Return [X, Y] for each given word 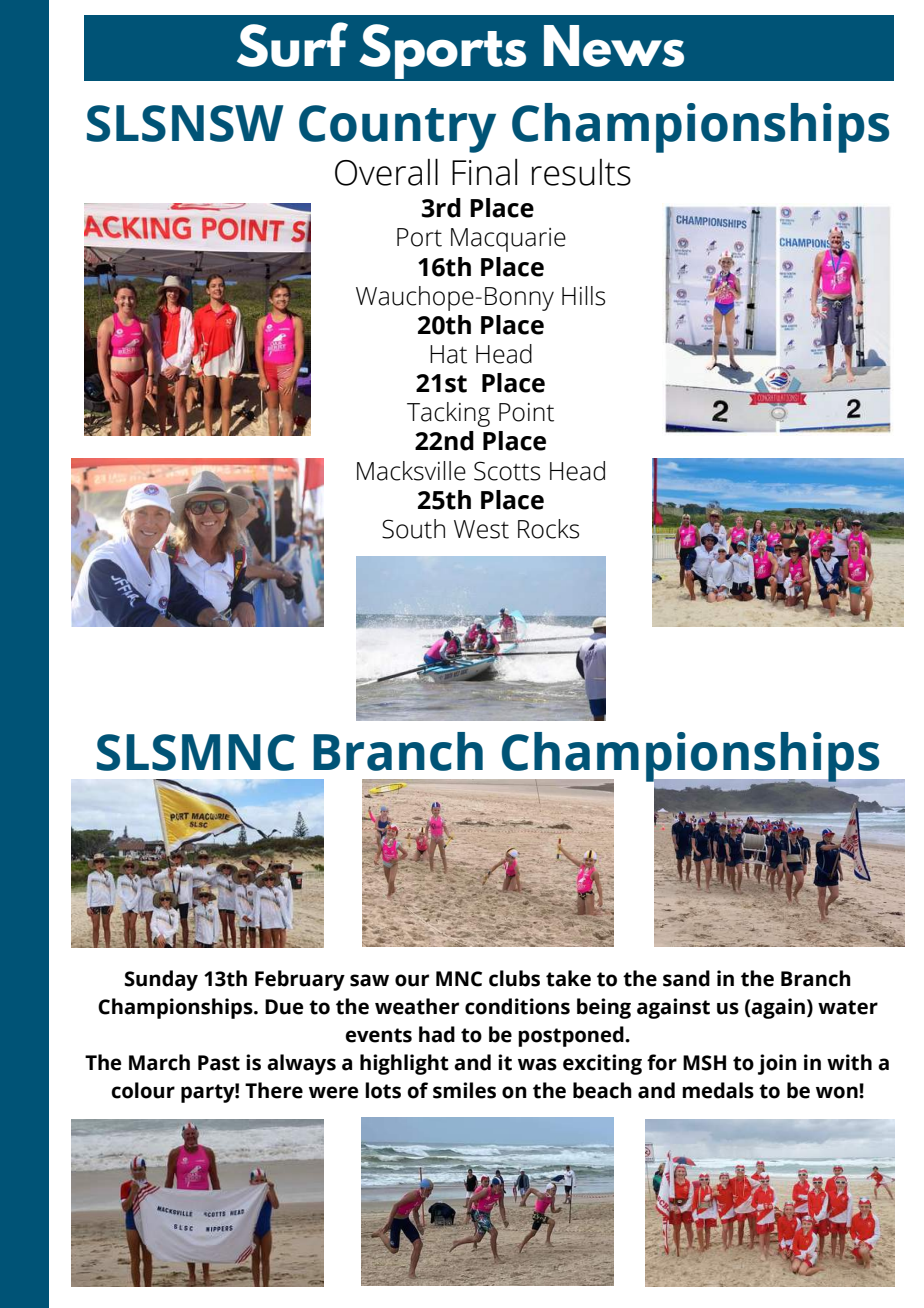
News [614, 46]
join [777, 1064]
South [413, 529]
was [537, 1064]
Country [397, 129]
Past [219, 1063]
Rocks [548, 529]
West [481, 529]
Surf [292, 44]
